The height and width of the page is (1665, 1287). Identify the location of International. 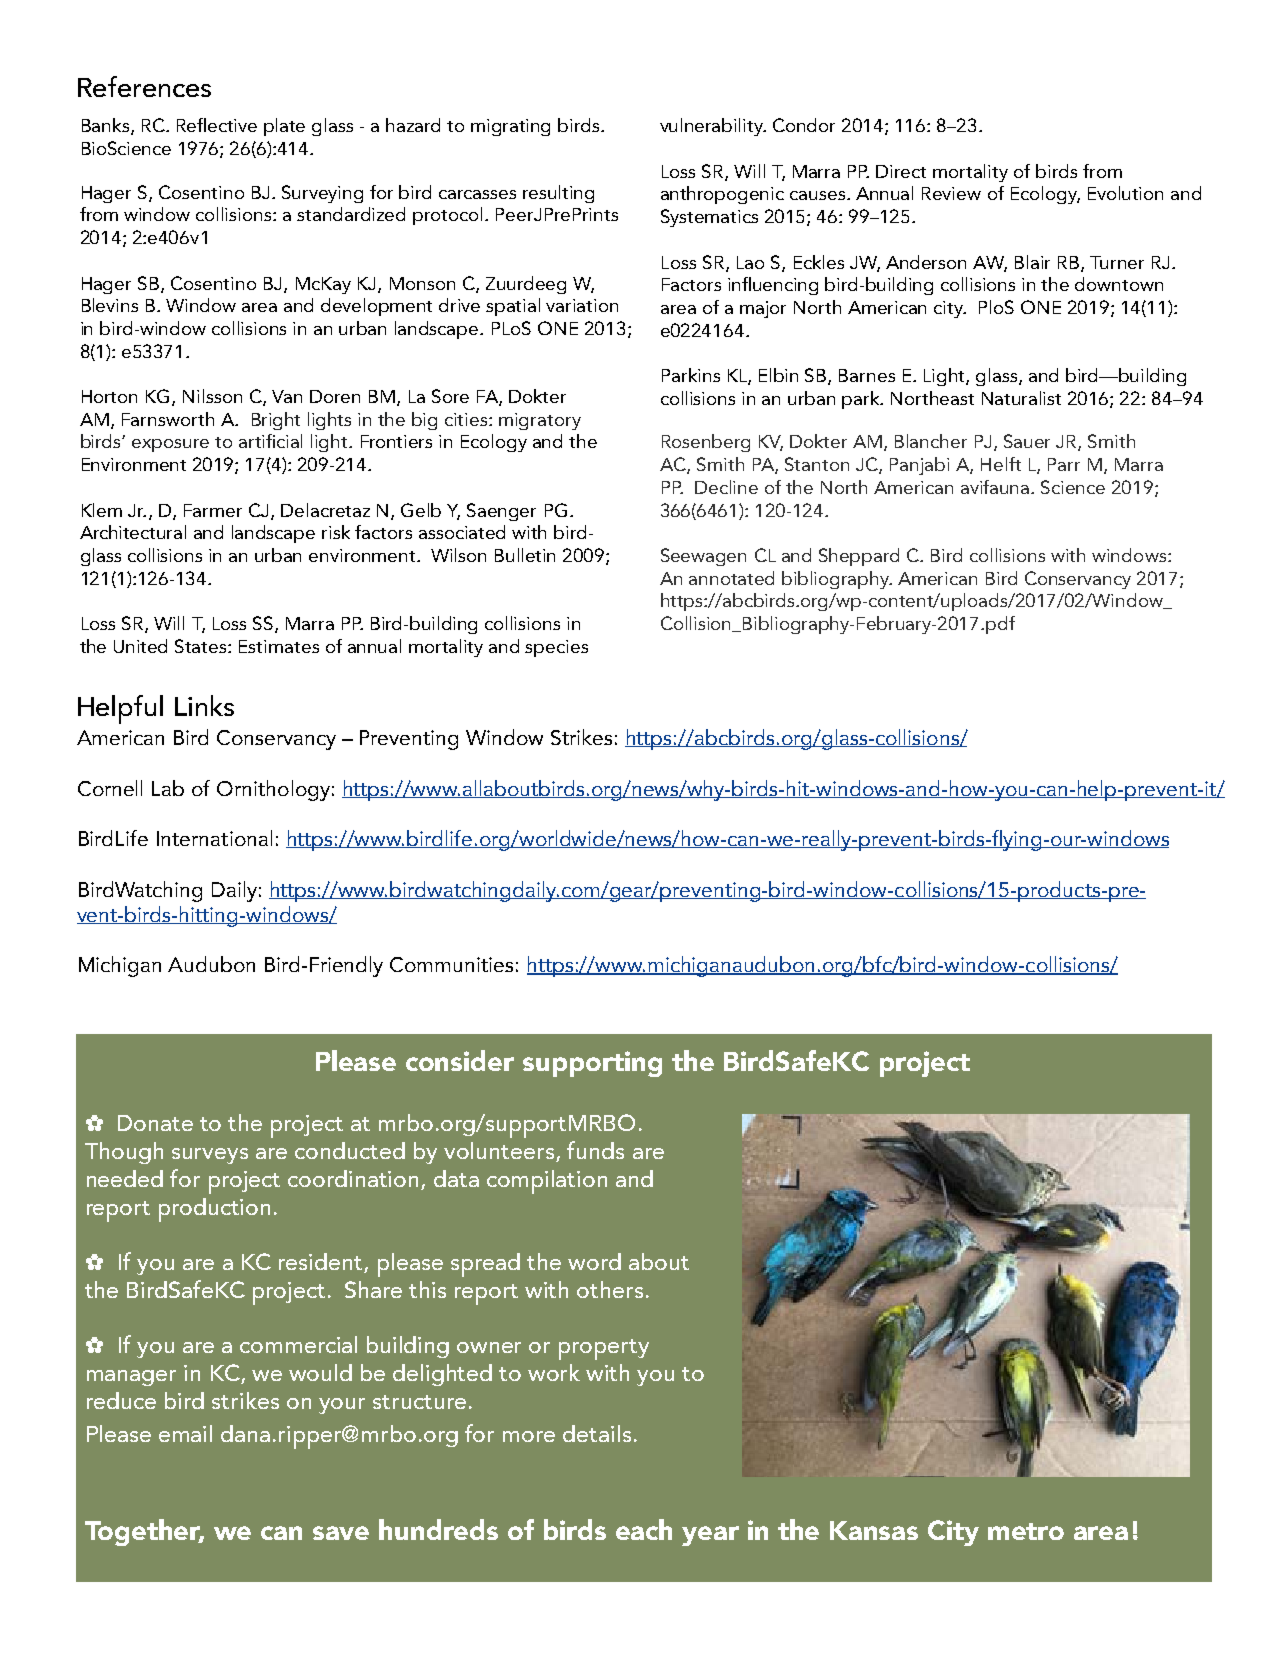
(214, 838).
